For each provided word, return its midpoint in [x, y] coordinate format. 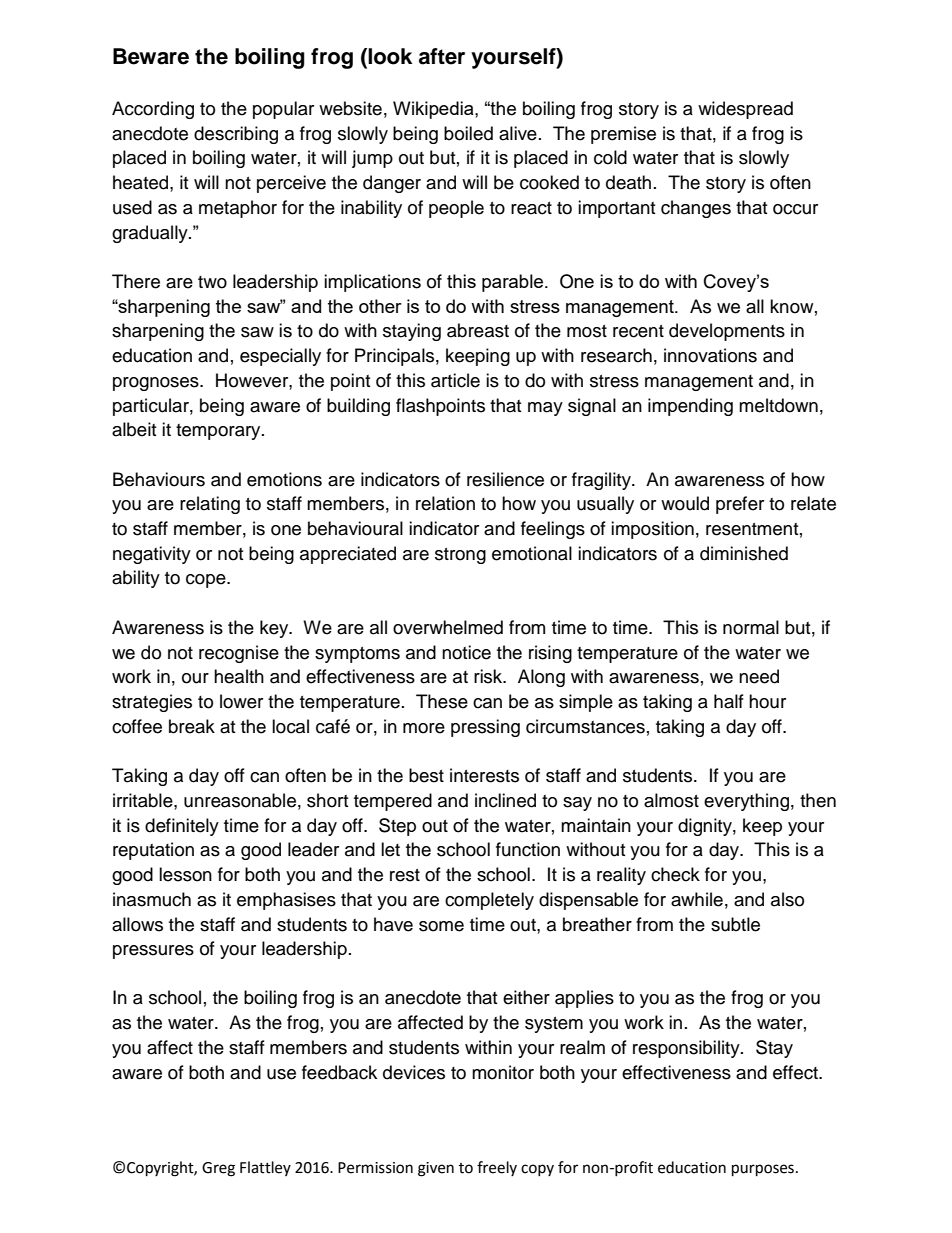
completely [489, 901]
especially [280, 357]
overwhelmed [448, 627]
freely [497, 1168]
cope [207, 581]
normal [751, 627]
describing [236, 135]
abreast [478, 330]
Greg [218, 1169]
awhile [697, 899]
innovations [710, 355]
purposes [763, 1170]
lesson [185, 874]
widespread [745, 110]
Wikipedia [434, 110]
